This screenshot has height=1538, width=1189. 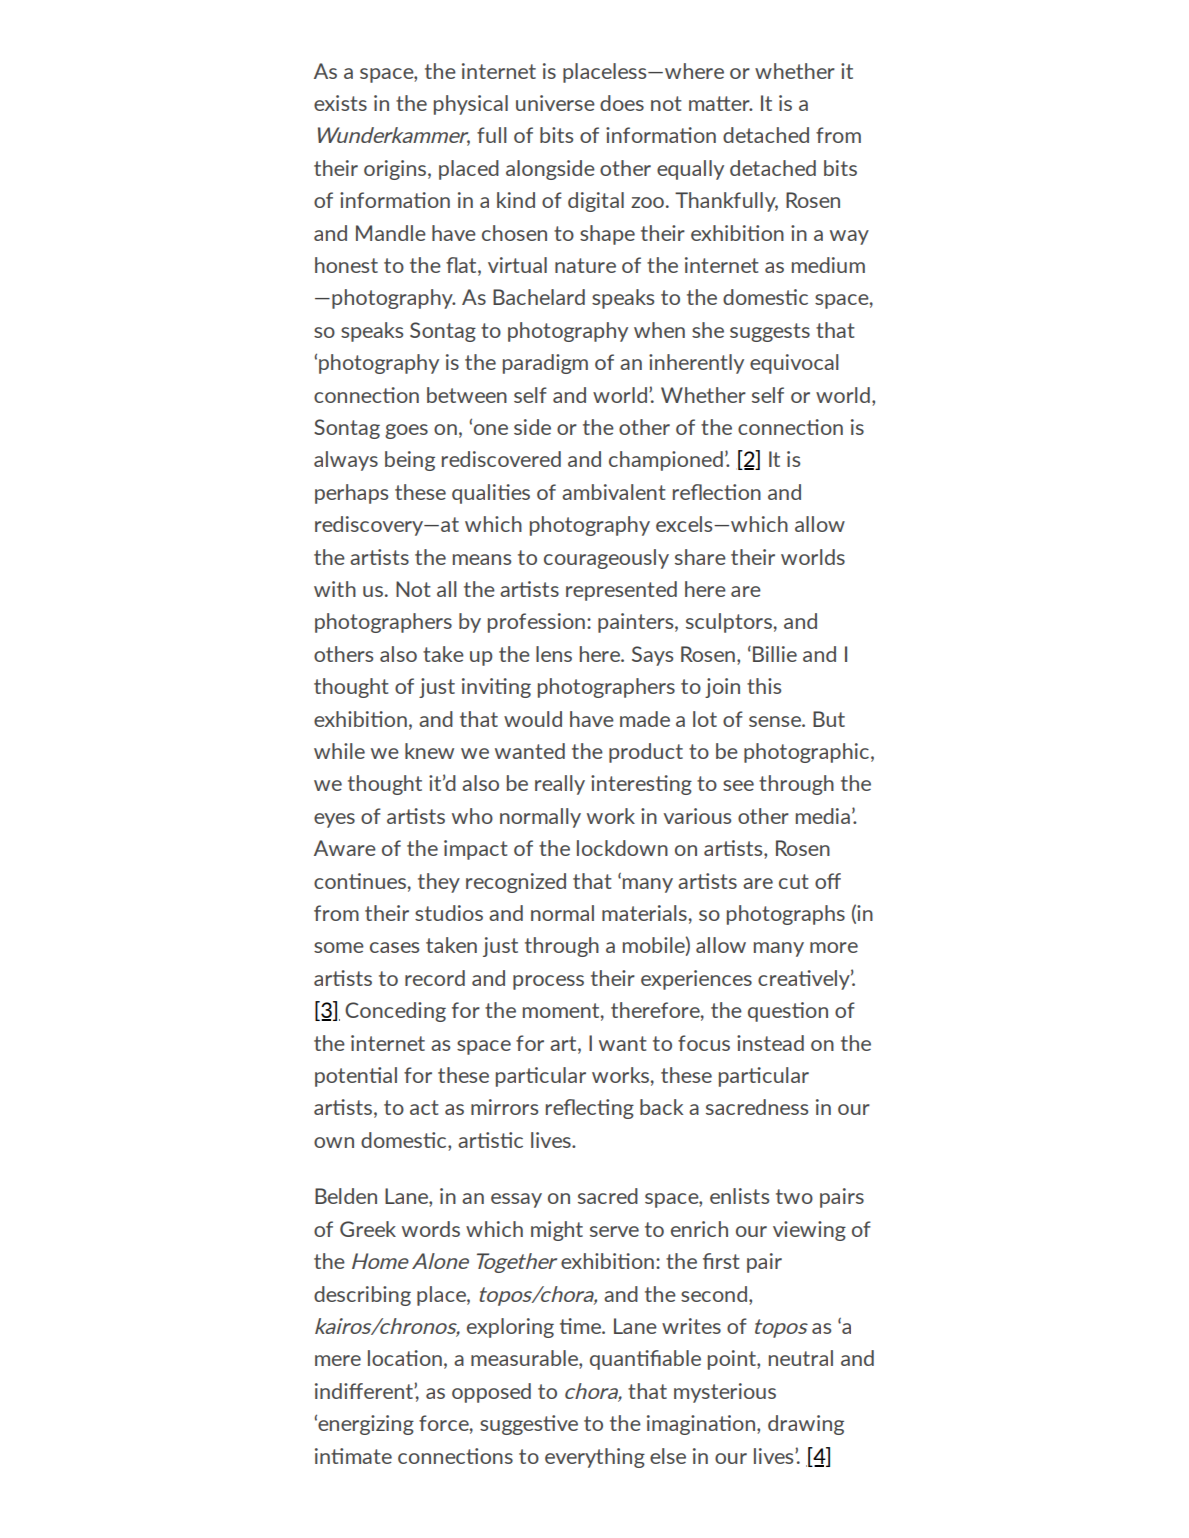 I want to click on universe, so click(x=555, y=103).
